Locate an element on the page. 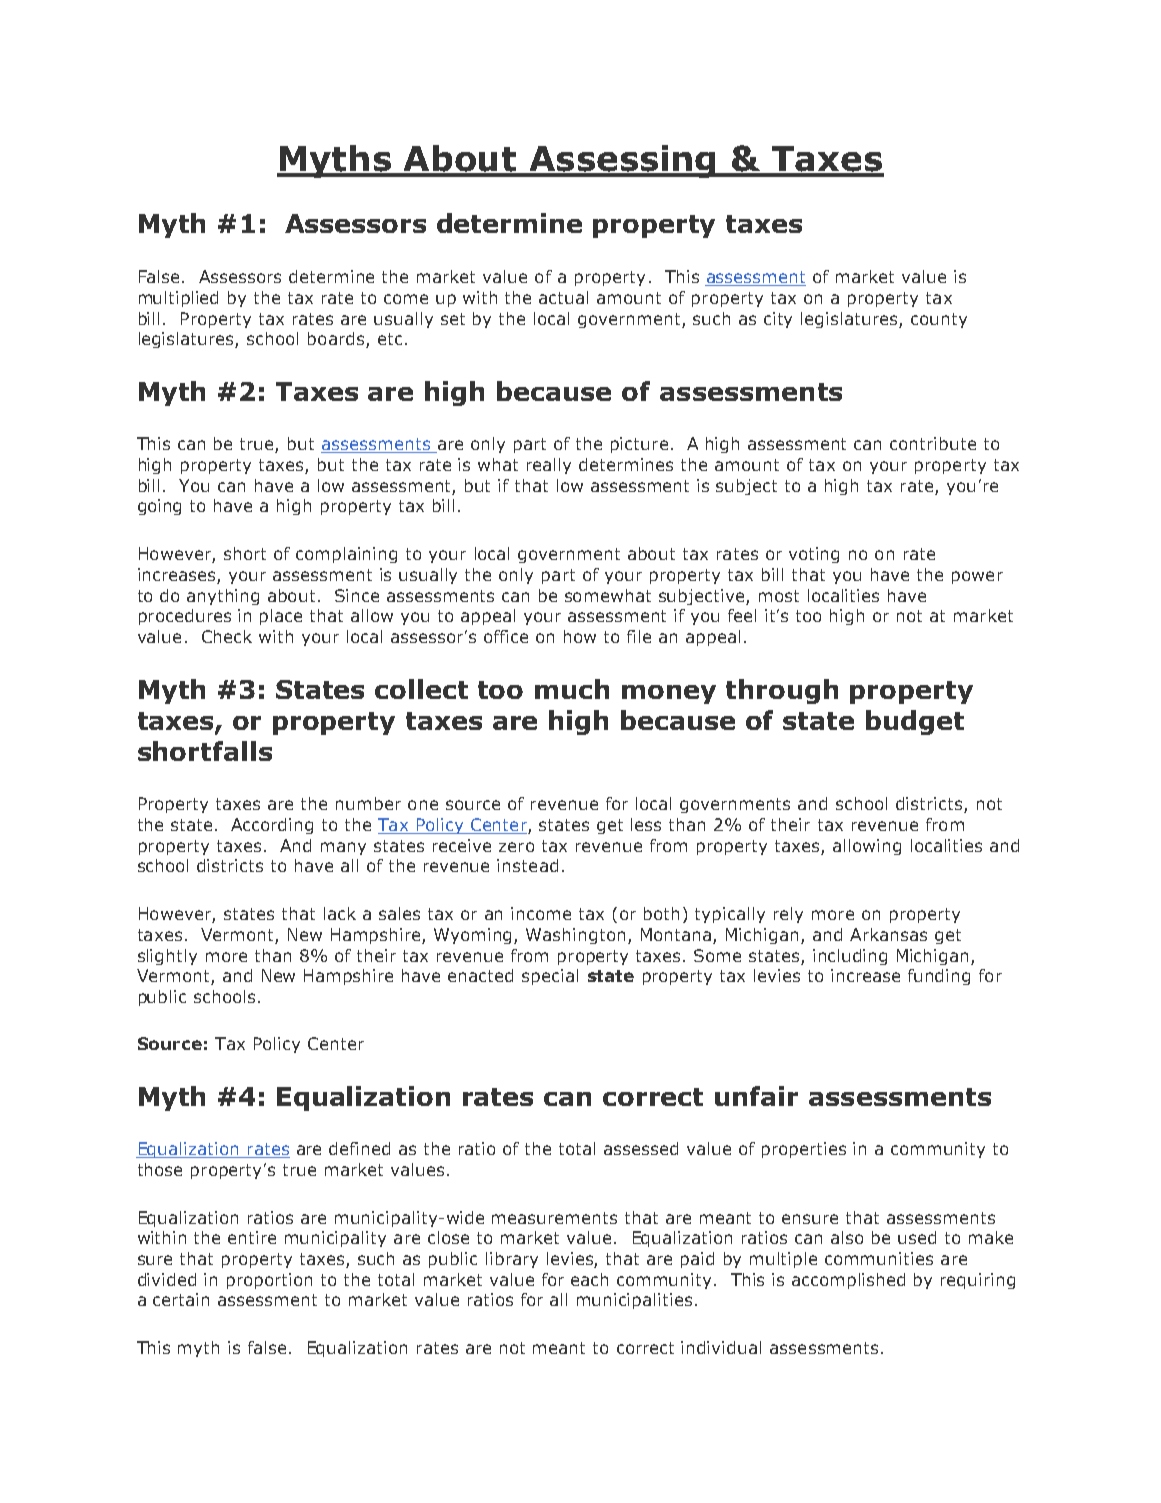 This document has height=1503, width=1161. multiplied is located at coordinates (178, 299).
